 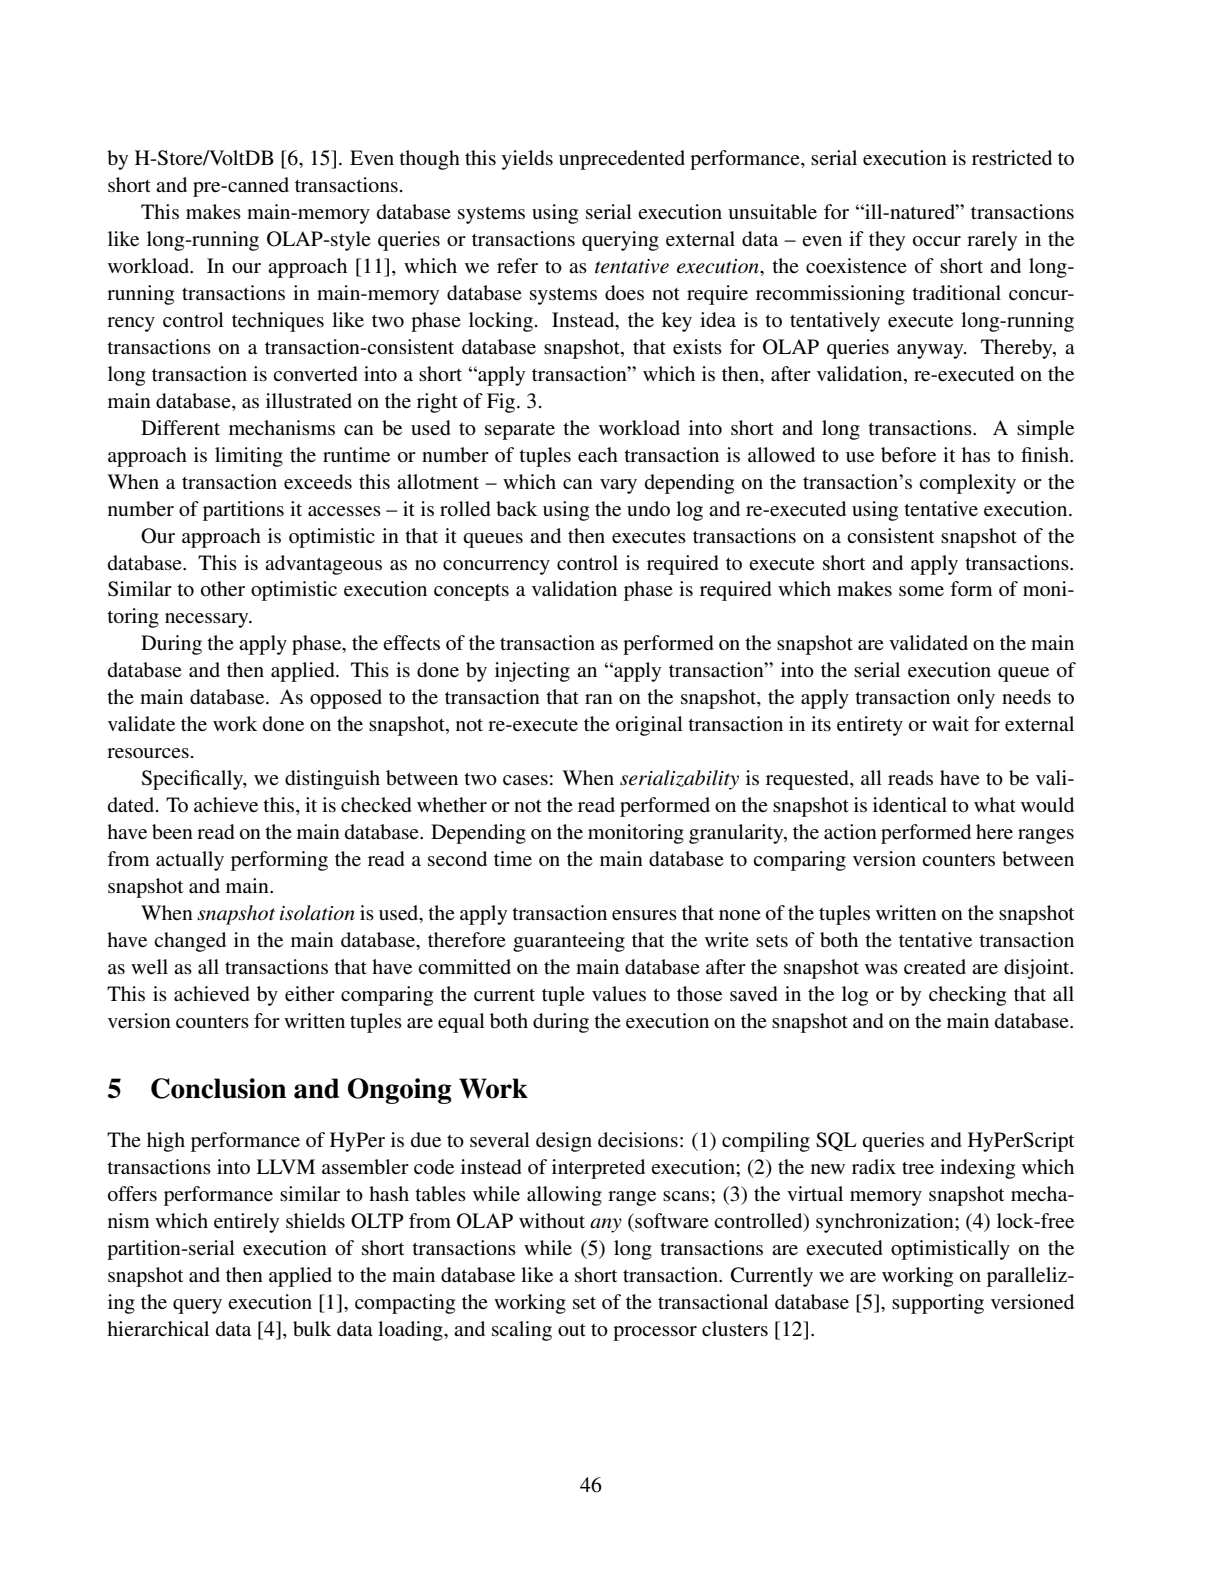 What do you see at coordinates (223, 589) in the screenshot?
I see `other` at bounding box center [223, 589].
